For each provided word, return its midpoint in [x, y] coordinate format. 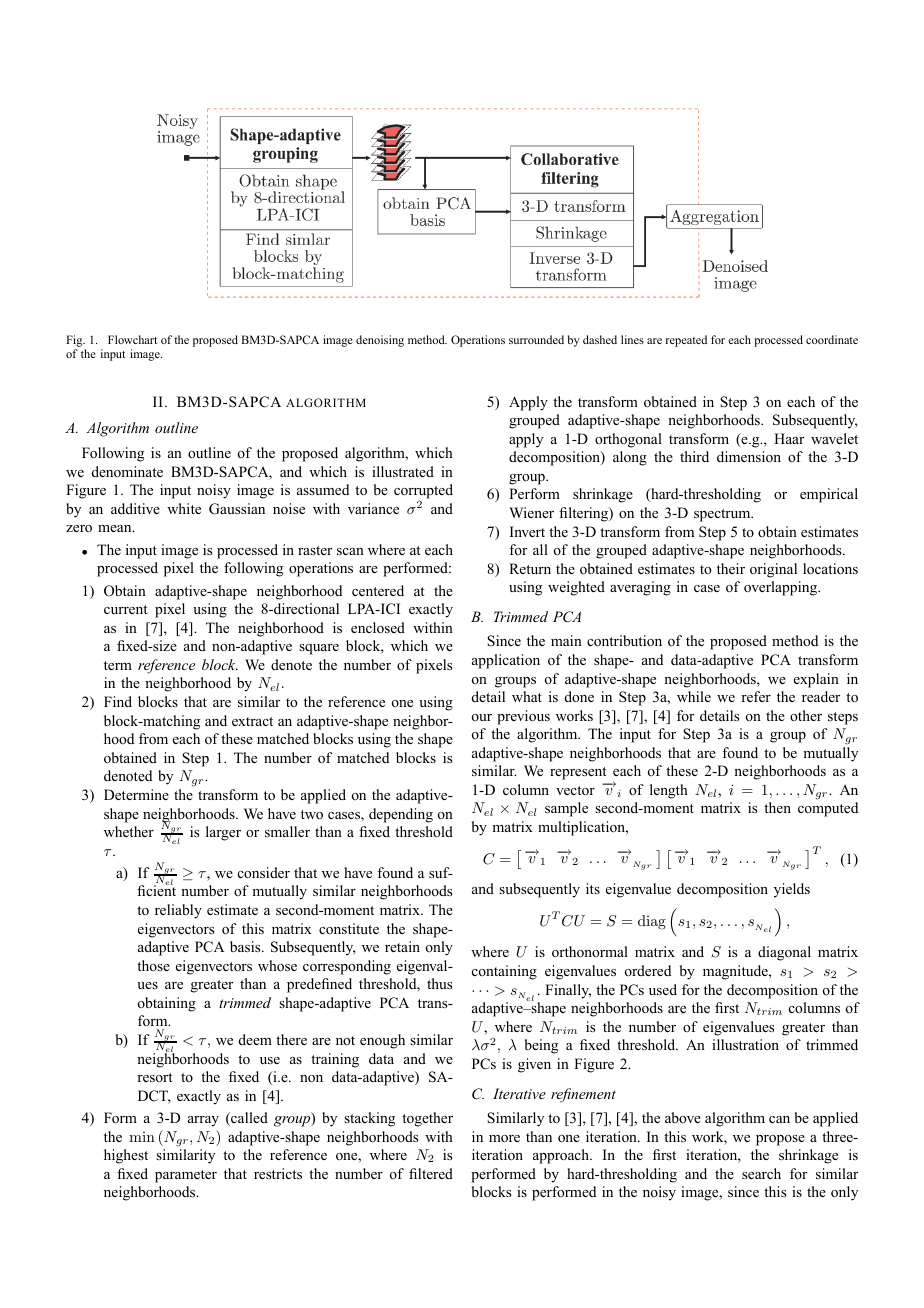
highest [126, 1156]
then [777, 807]
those [153, 965]
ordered [648, 970]
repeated [686, 341]
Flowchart [132, 339]
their [731, 568]
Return [530, 568]
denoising [380, 341]
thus [439, 983]
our [482, 717]
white [184, 508]
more [504, 1139]
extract [252, 721]
